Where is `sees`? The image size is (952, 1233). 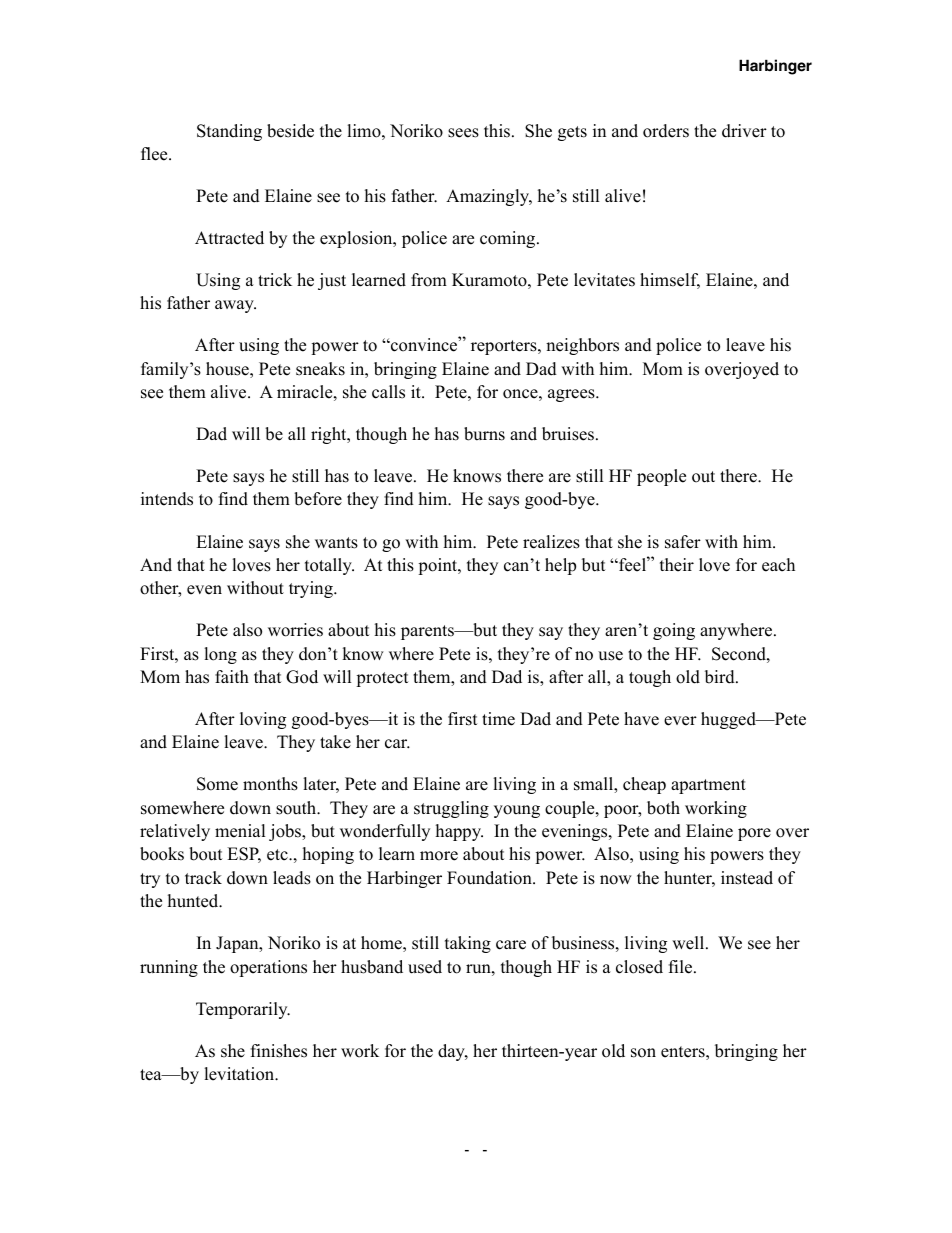 sees is located at coordinates (463, 133).
